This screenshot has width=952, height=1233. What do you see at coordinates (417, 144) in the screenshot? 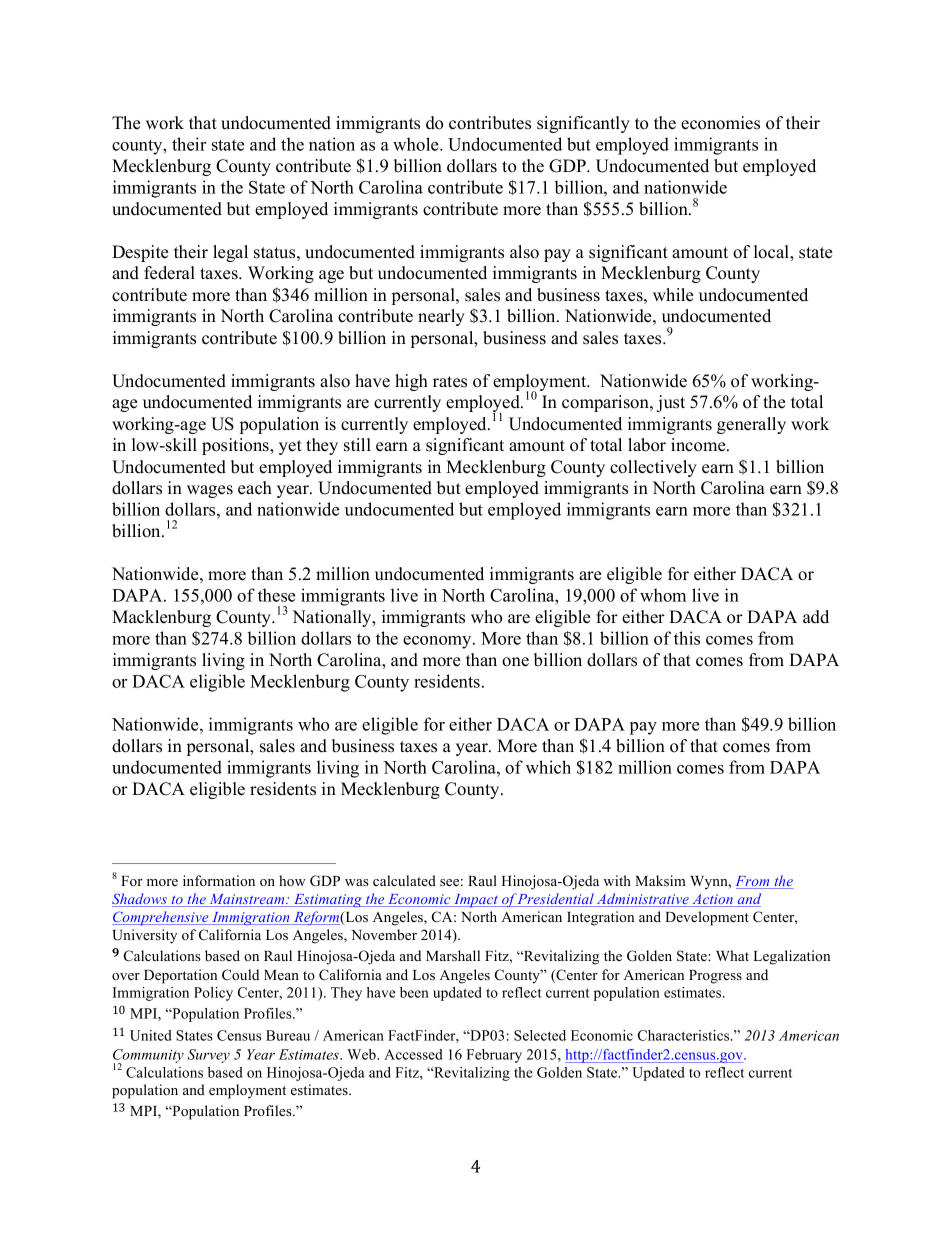
I see `whole` at bounding box center [417, 144].
